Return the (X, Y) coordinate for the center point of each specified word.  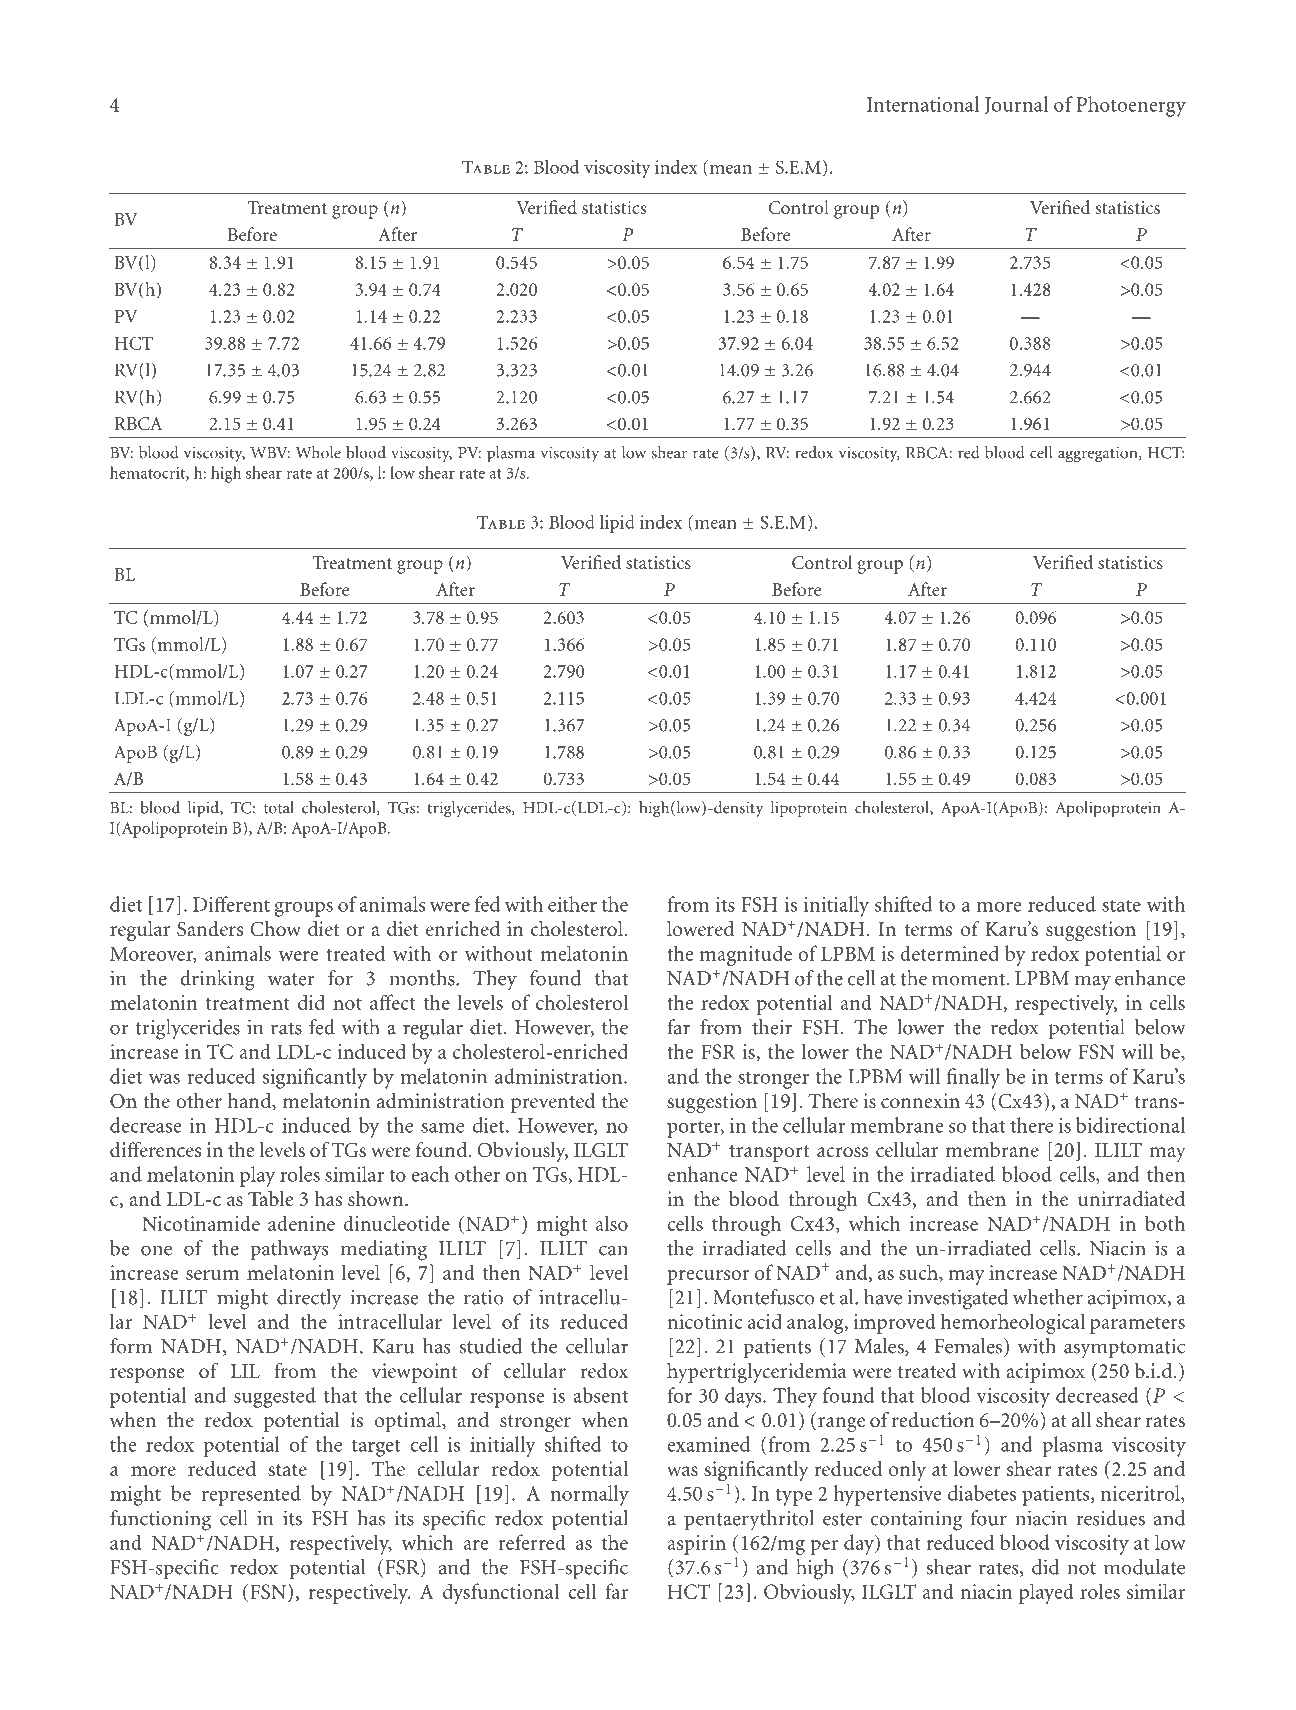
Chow (275, 929)
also (611, 1223)
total (279, 807)
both (1165, 1223)
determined (949, 953)
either (572, 904)
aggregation (1099, 454)
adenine (301, 1223)
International (923, 104)
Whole (318, 452)
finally (973, 1078)
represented (251, 1495)
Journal (1016, 105)
